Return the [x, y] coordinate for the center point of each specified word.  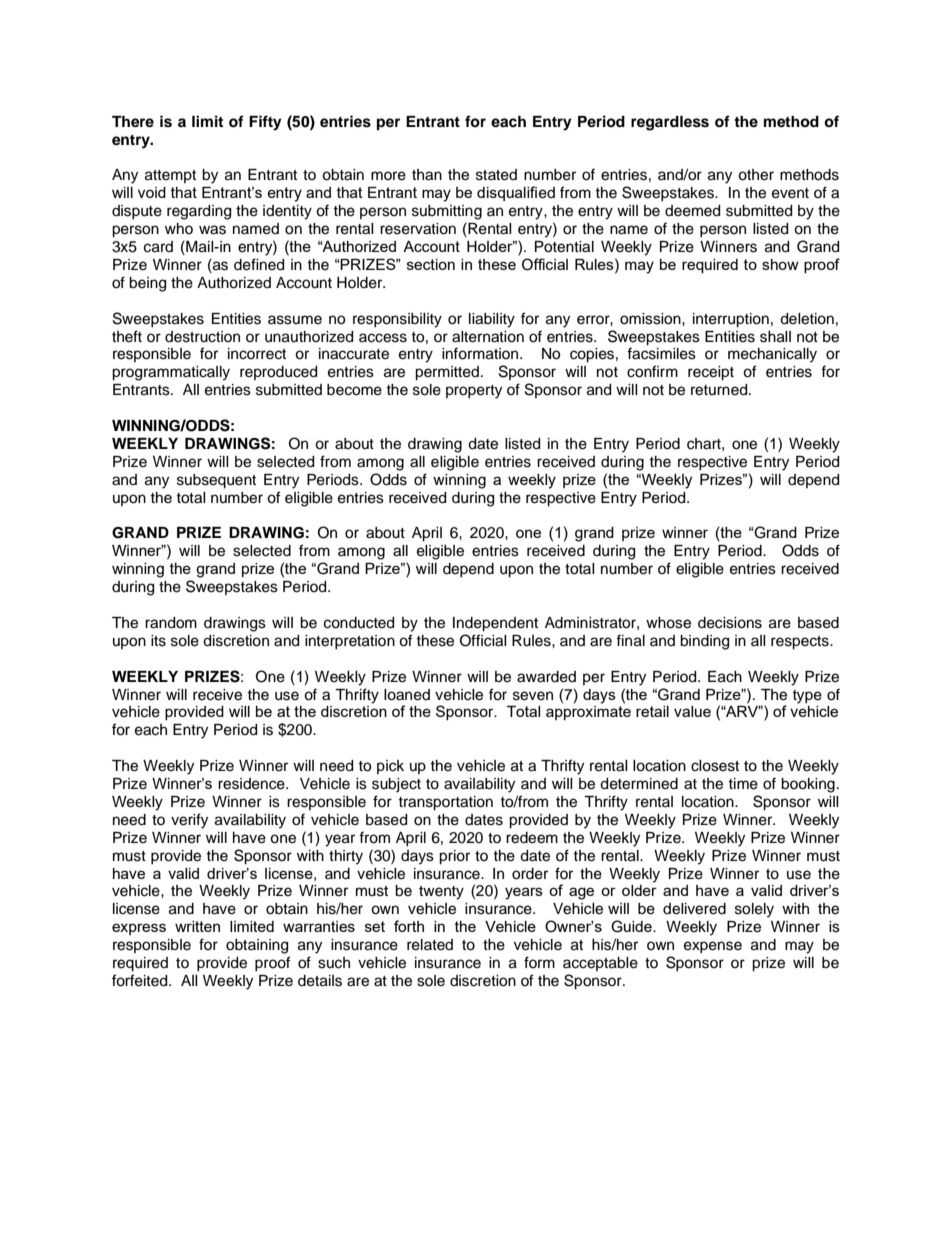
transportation [445, 803]
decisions [730, 623]
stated [496, 175]
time [743, 784]
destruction [202, 337]
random [171, 623]
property [474, 392]
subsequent [216, 481]
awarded [546, 677]
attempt [170, 176]
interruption [731, 320]
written [197, 926]
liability [492, 320]
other [756, 175]
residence [252, 784]
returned [720, 390]
